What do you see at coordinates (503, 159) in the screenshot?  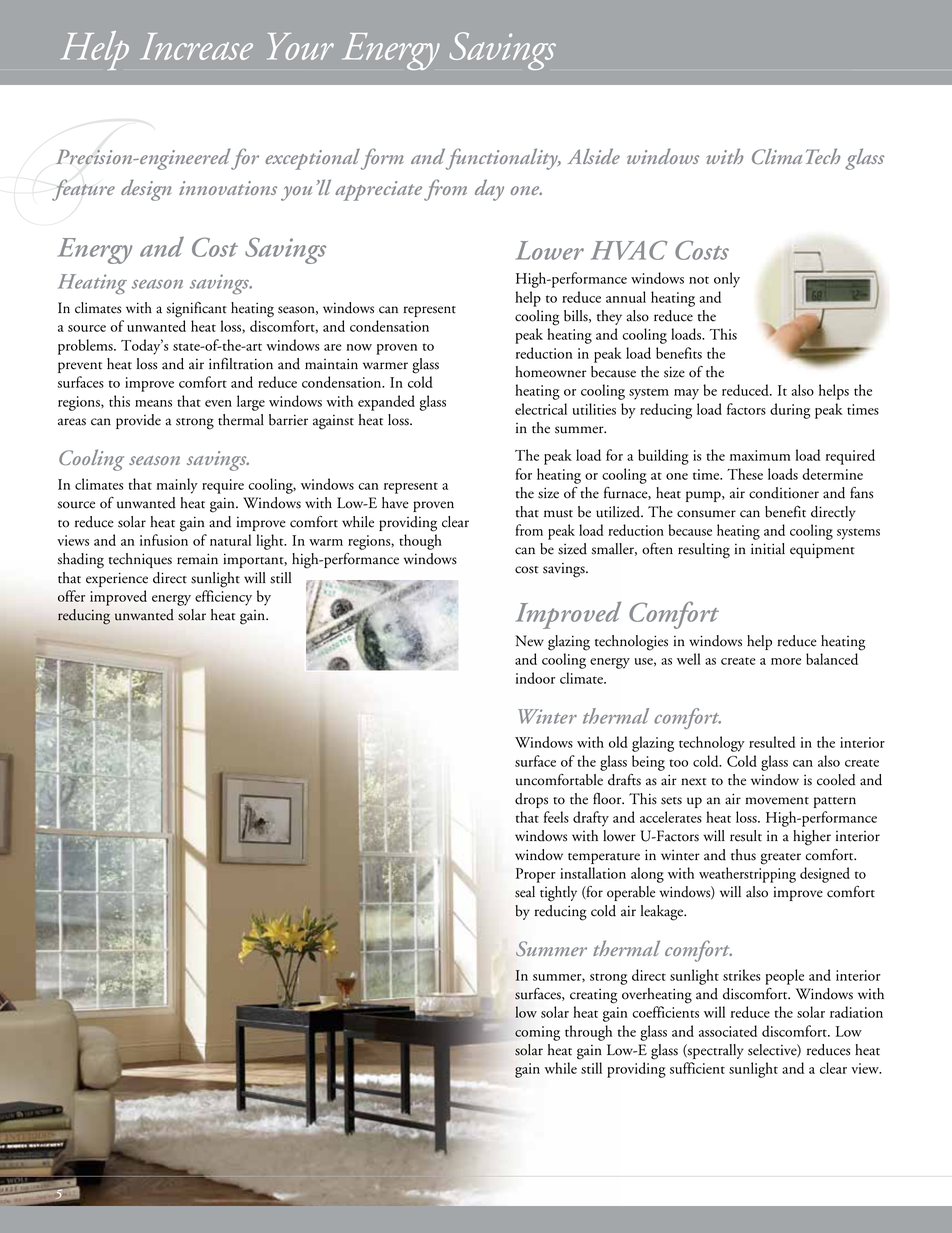 I see `functionality` at bounding box center [503, 159].
